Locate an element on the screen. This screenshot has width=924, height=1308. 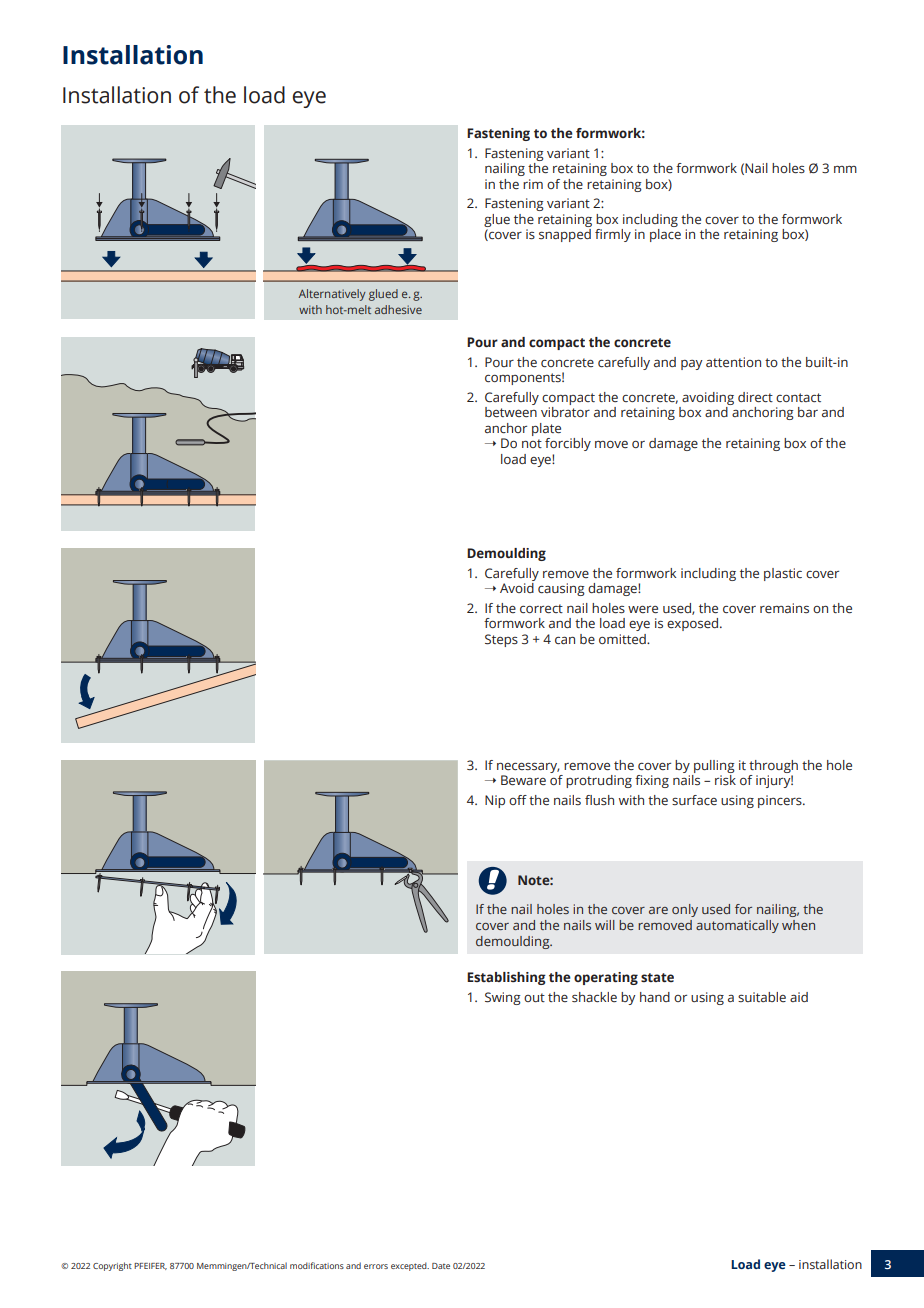
pulling is located at coordinates (714, 766).
